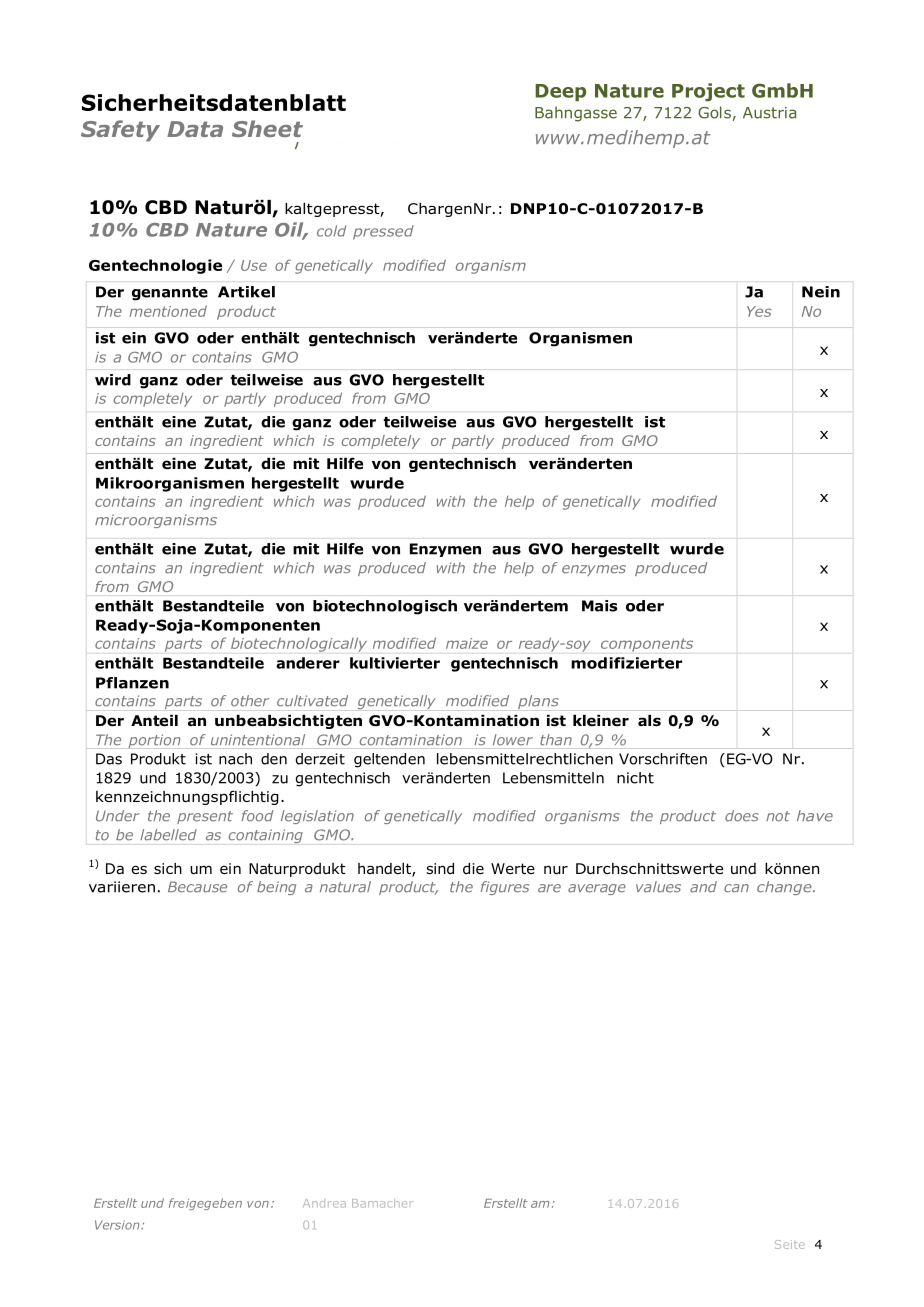 The height and width of the image is (1307, 924). Describe the element at coordinates (467, 643) in the image. I see `maize` at that location.
